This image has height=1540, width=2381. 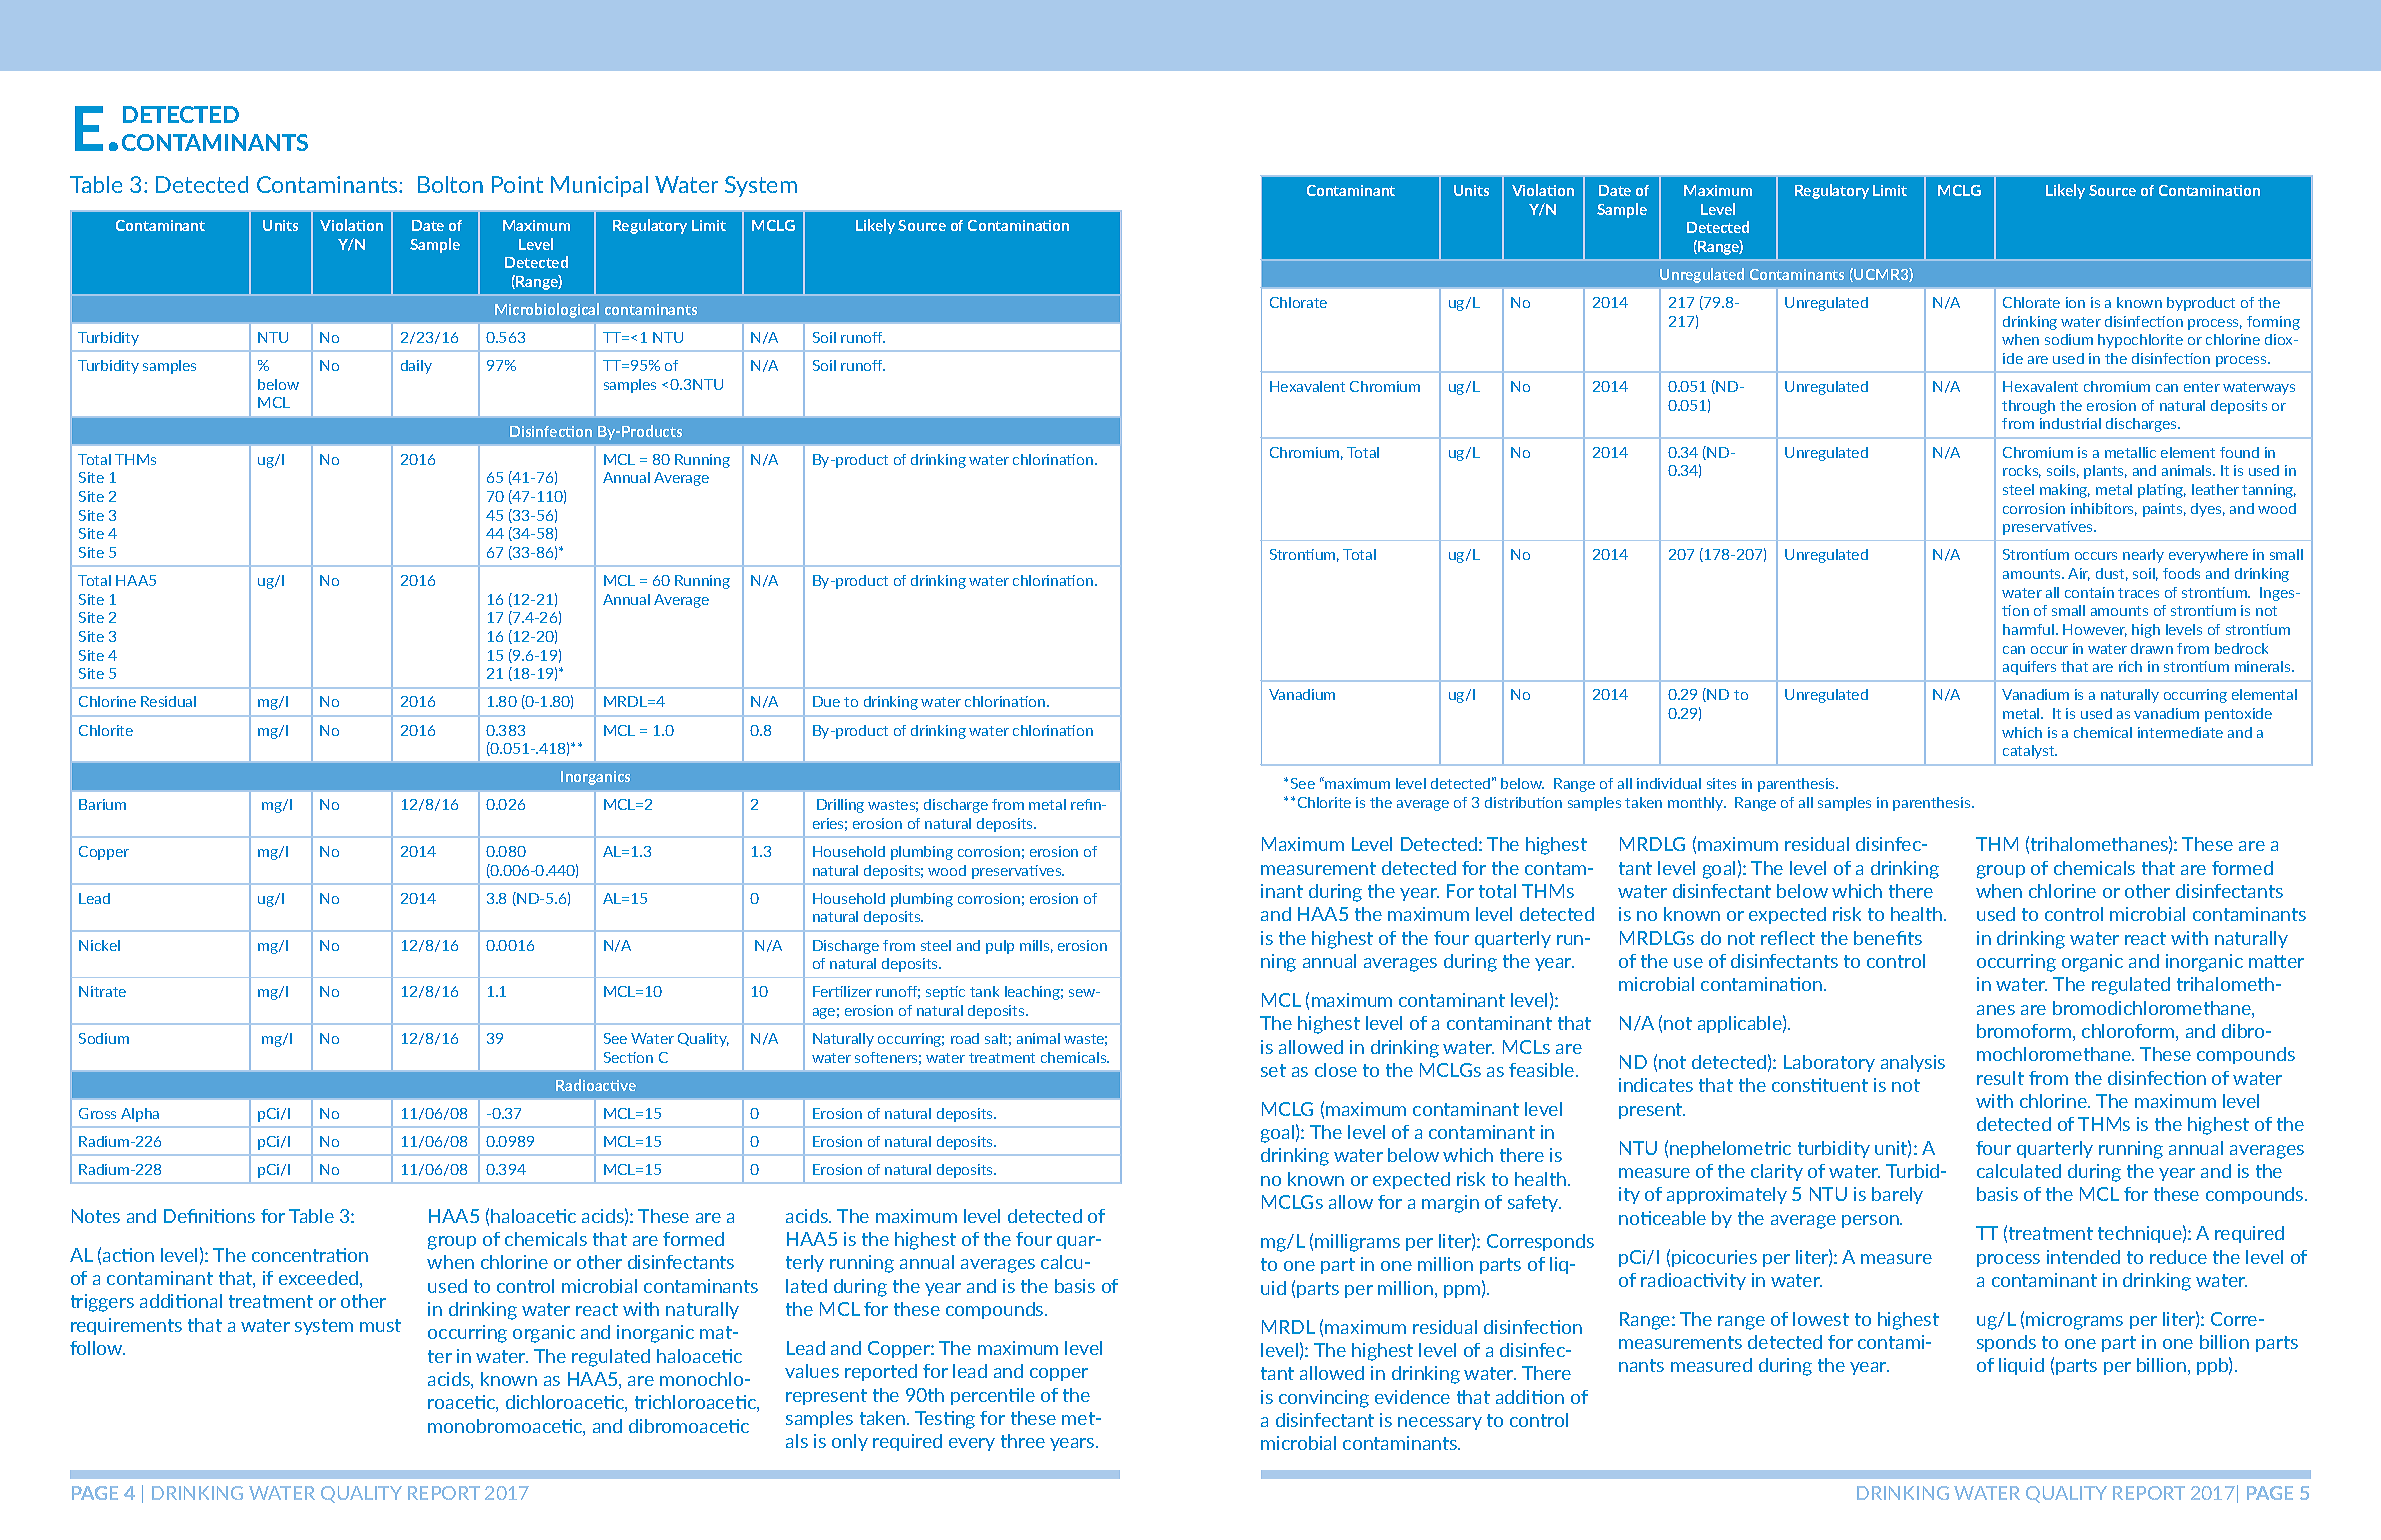 What do you see at coordinates (380, 1325) in the image?
I see `must` at bounding box center [380, 1325].
